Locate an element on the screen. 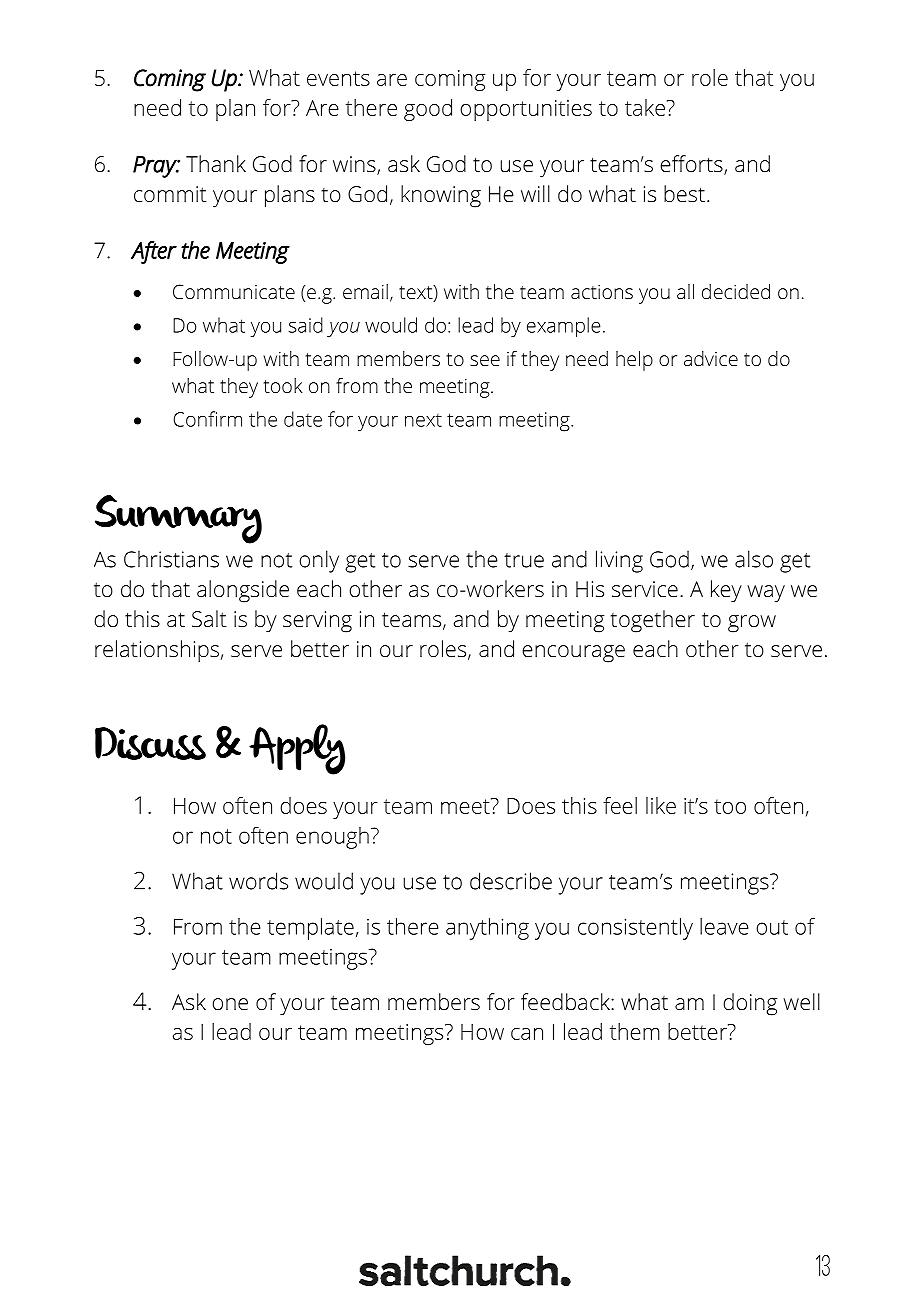  doing is located at coordinates (750, 1004).
